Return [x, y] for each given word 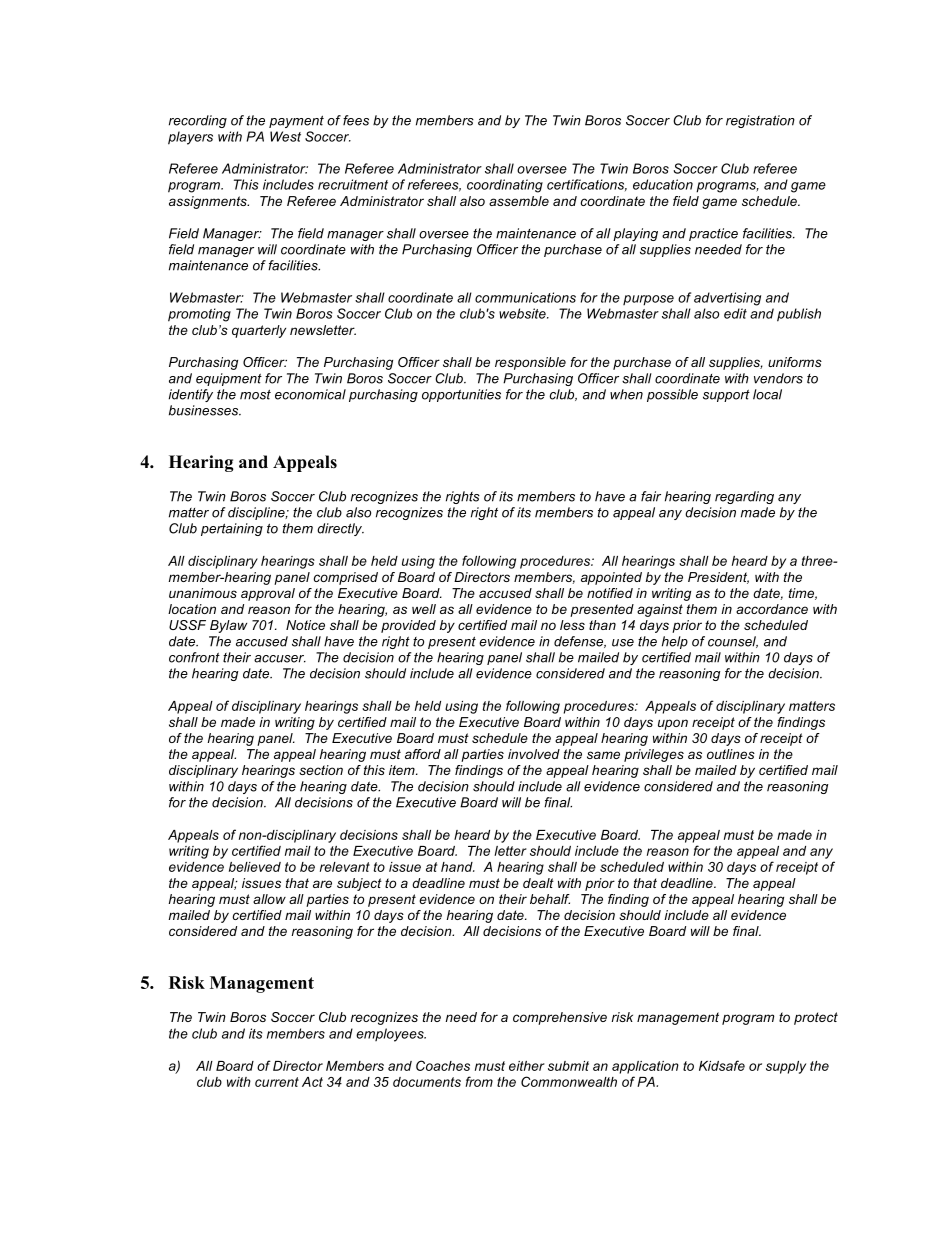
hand [458, 867]
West [285, 136]
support [726, 395]
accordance [772, 609]
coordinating [505, 186]
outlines [731, 754]
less [572, 625]
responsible [530, 363]
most [255, 394]
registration [760, 121]
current [277, 1082]
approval [268, 594]
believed [255, 867]
